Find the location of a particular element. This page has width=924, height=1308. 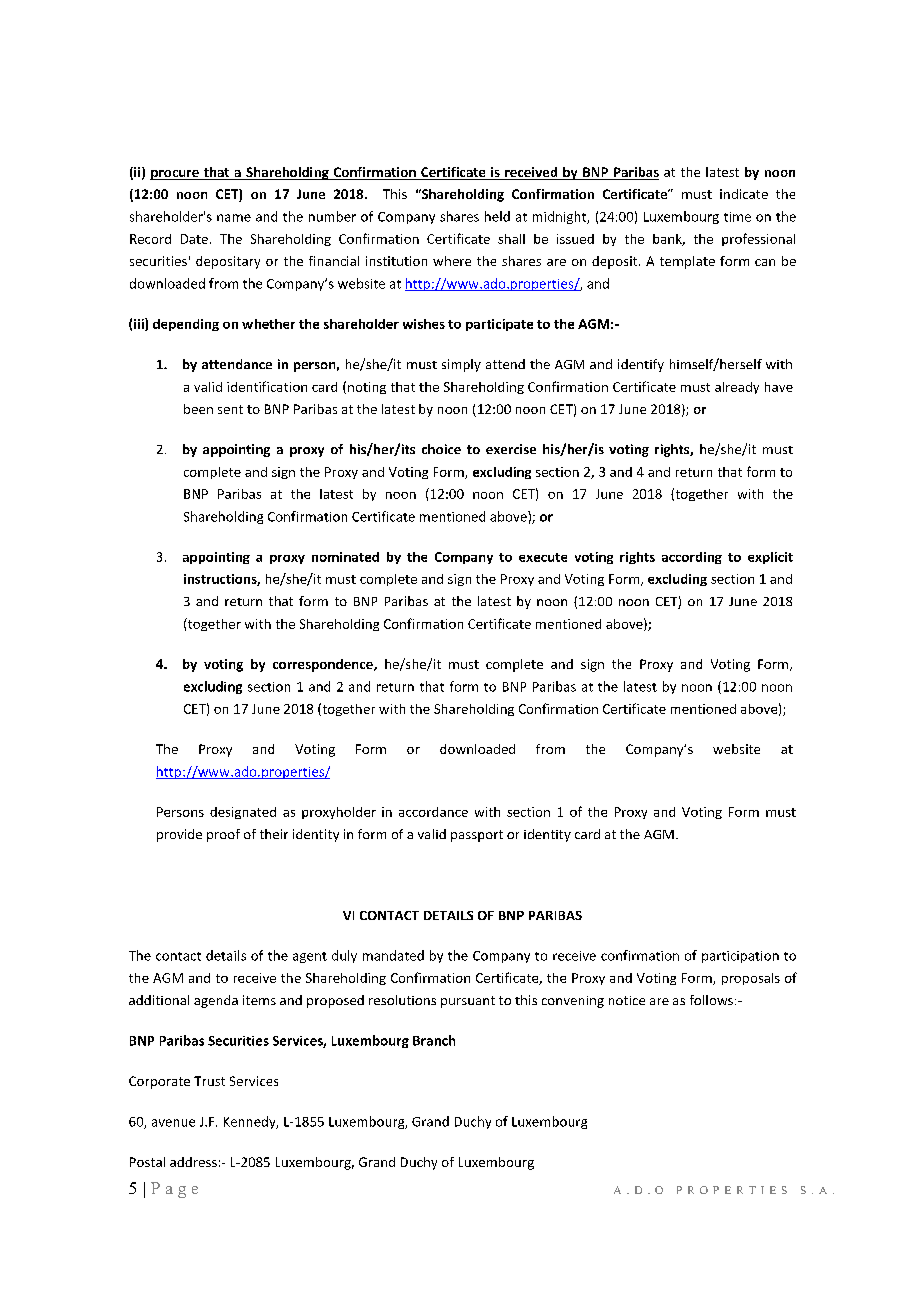

choice is located at coordinates (441, 449).
